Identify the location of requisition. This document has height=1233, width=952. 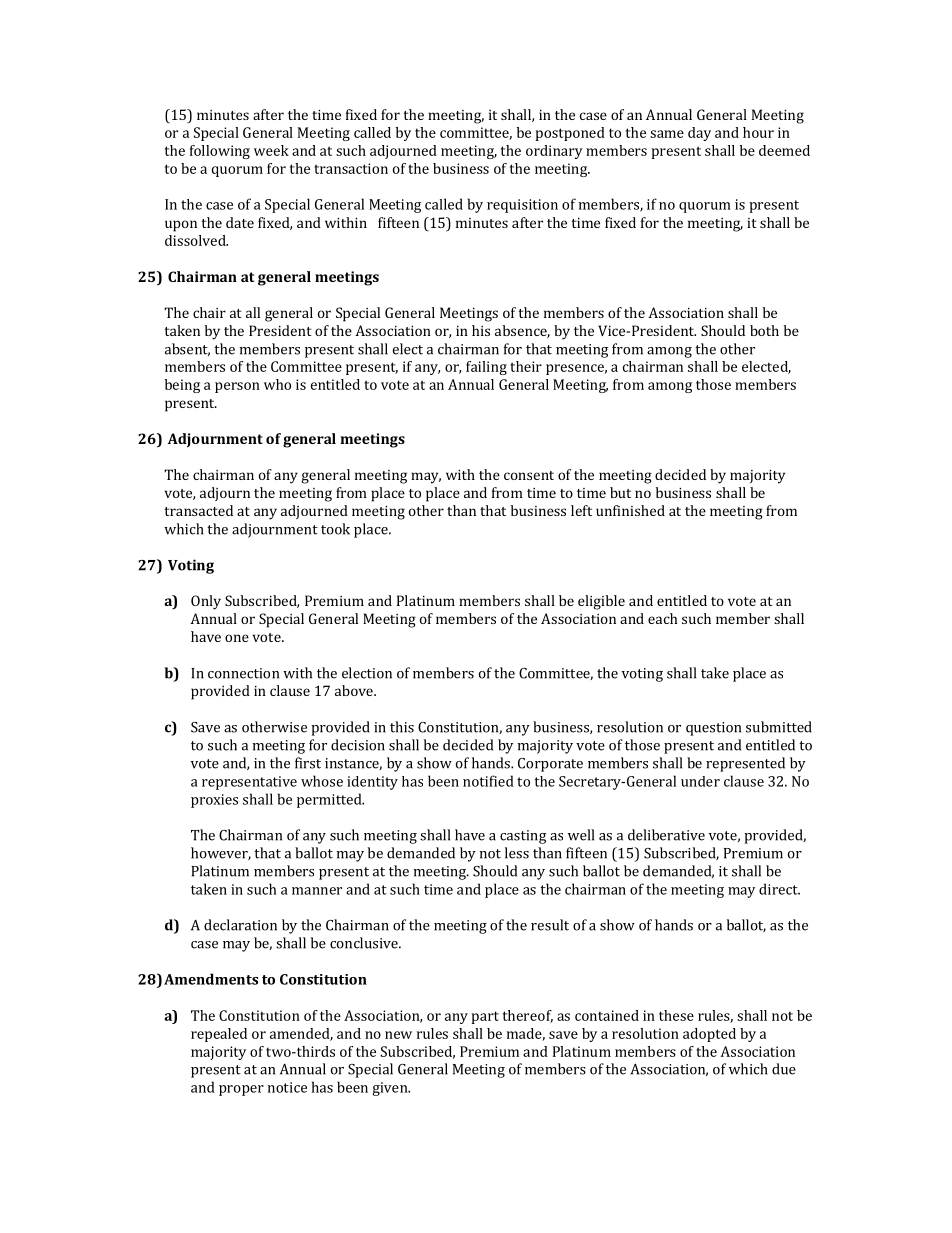
(522, 206).
